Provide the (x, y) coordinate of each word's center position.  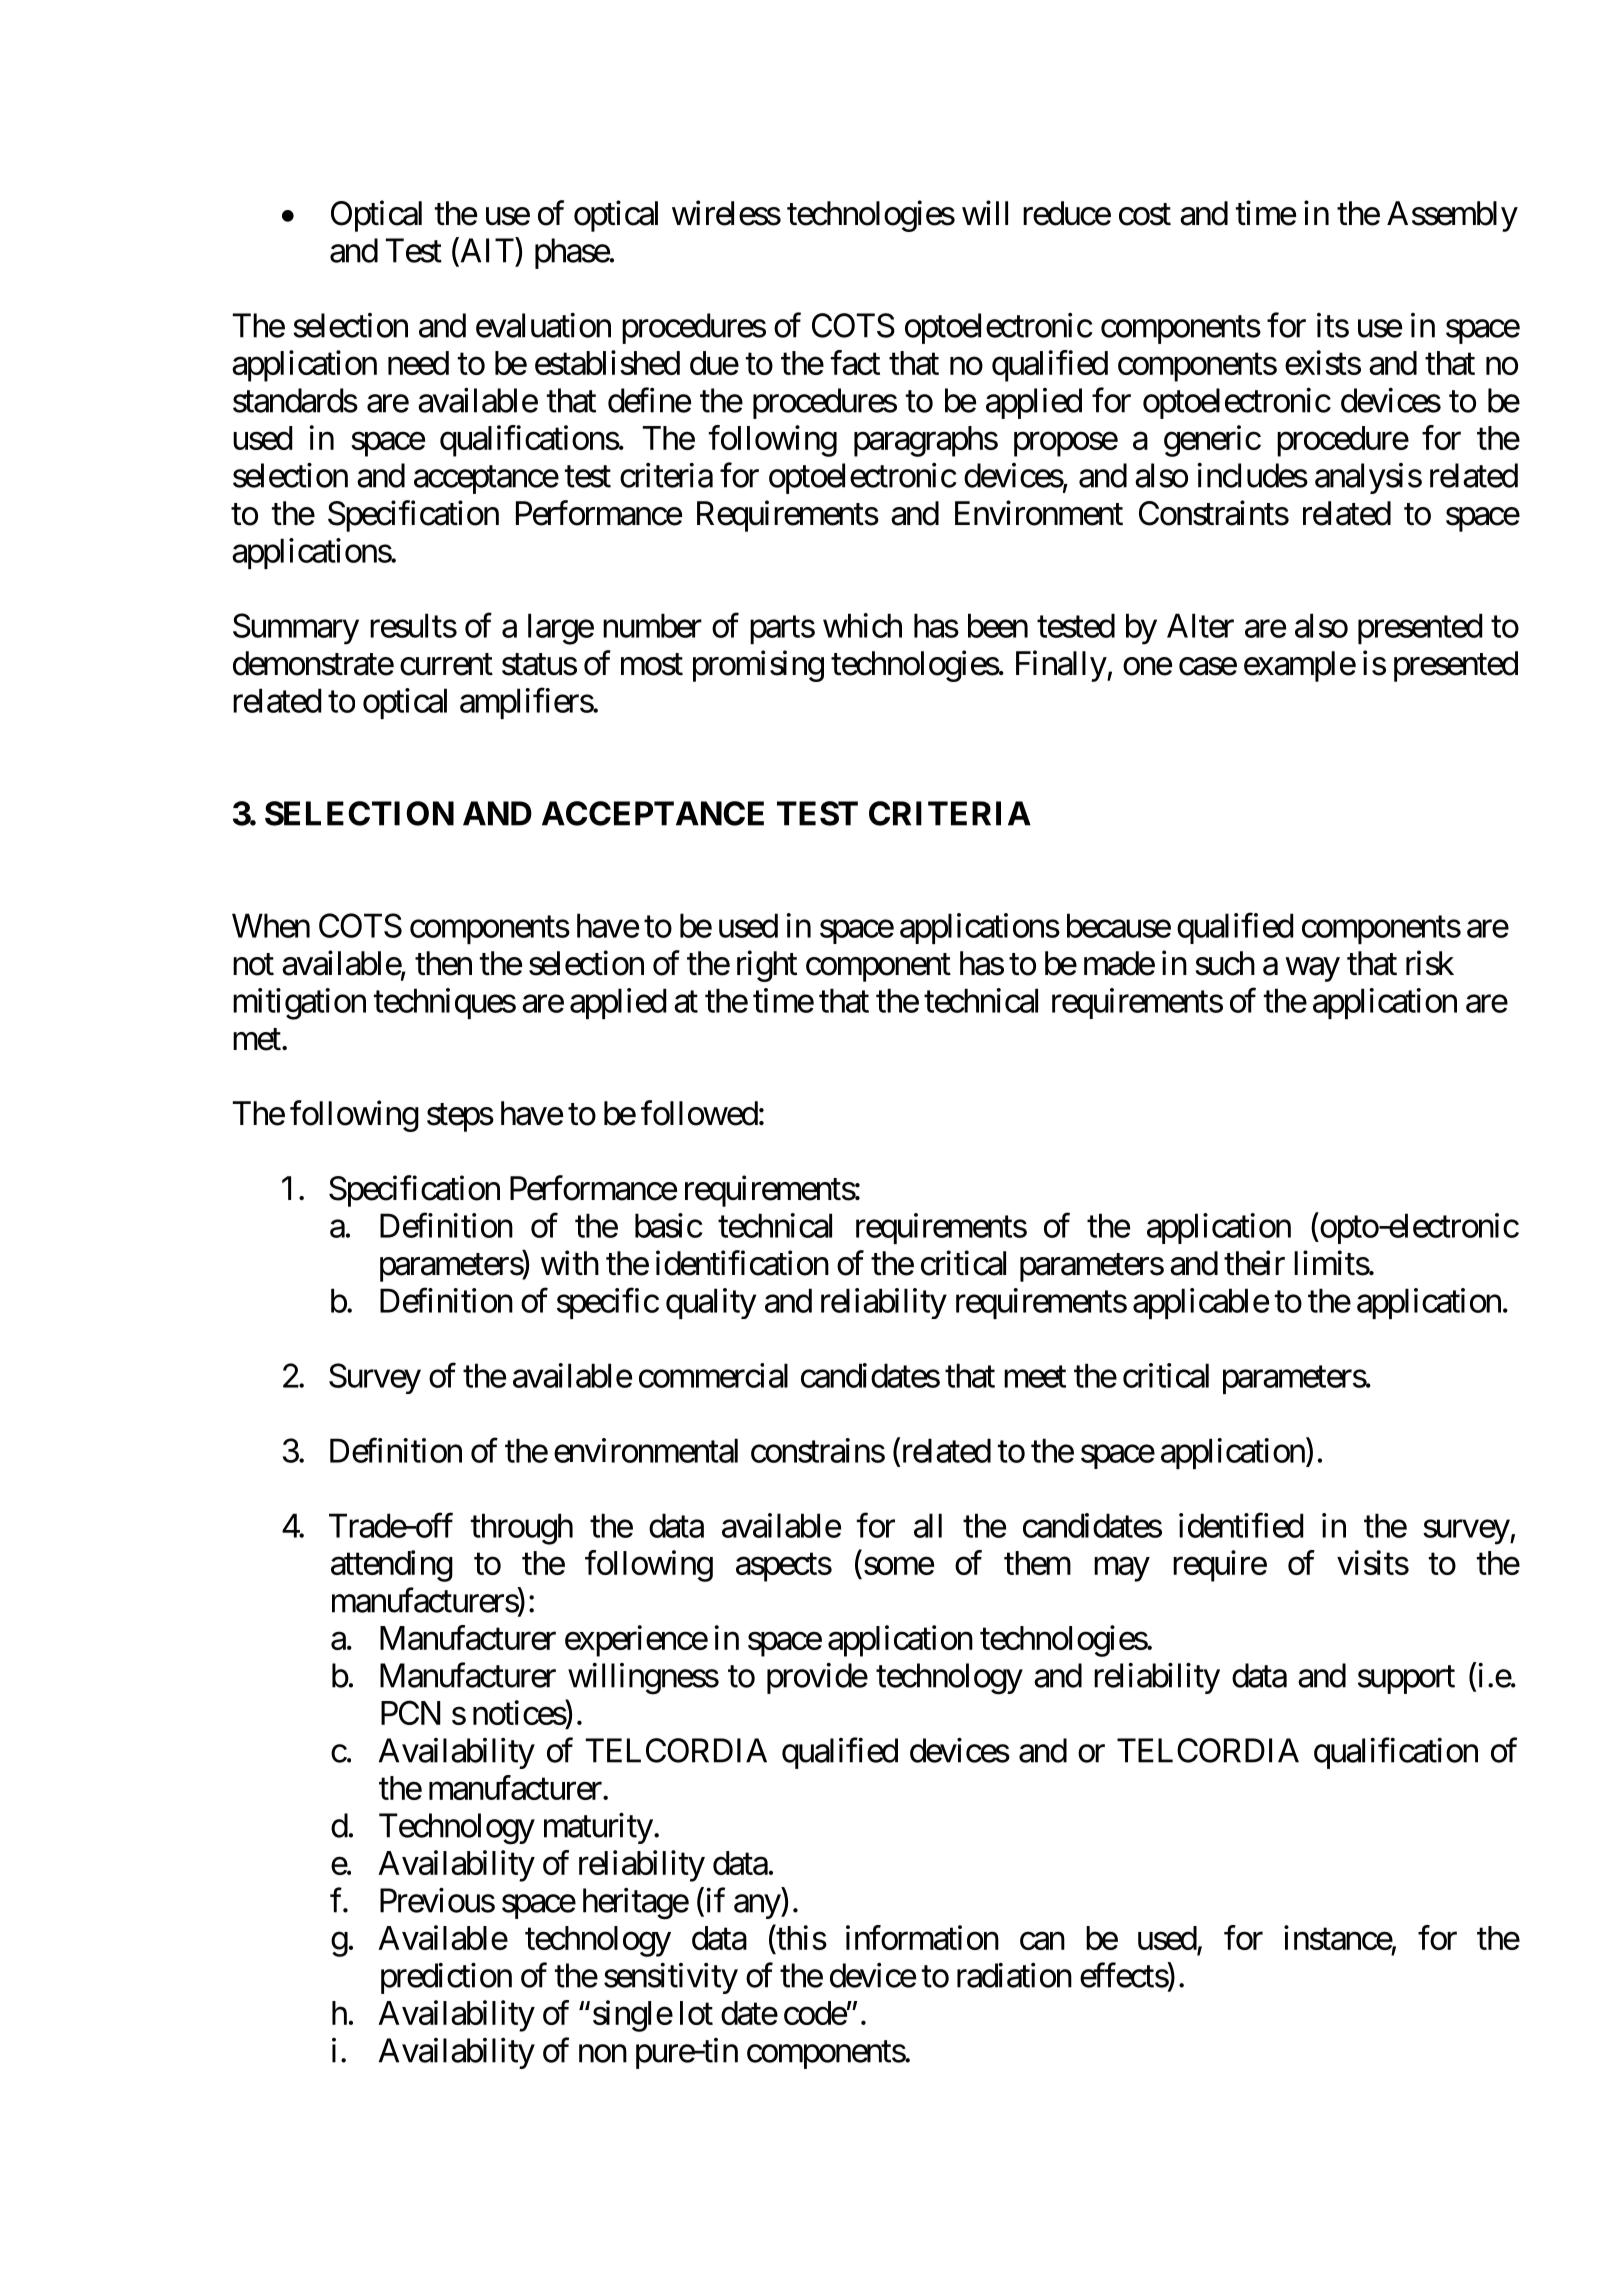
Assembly (1452, 216)
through (522, 1529)
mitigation (299, 1004)
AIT (486, 250)
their (1254, 1263)
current (446, 665)
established (607, 362)
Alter (1200, 625)
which (862, 625)
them (1037, 1563)
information (922, 1937)
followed (699, 1113)
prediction (446, 1978)
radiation (1014, 1975)
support (1406, 1680)
